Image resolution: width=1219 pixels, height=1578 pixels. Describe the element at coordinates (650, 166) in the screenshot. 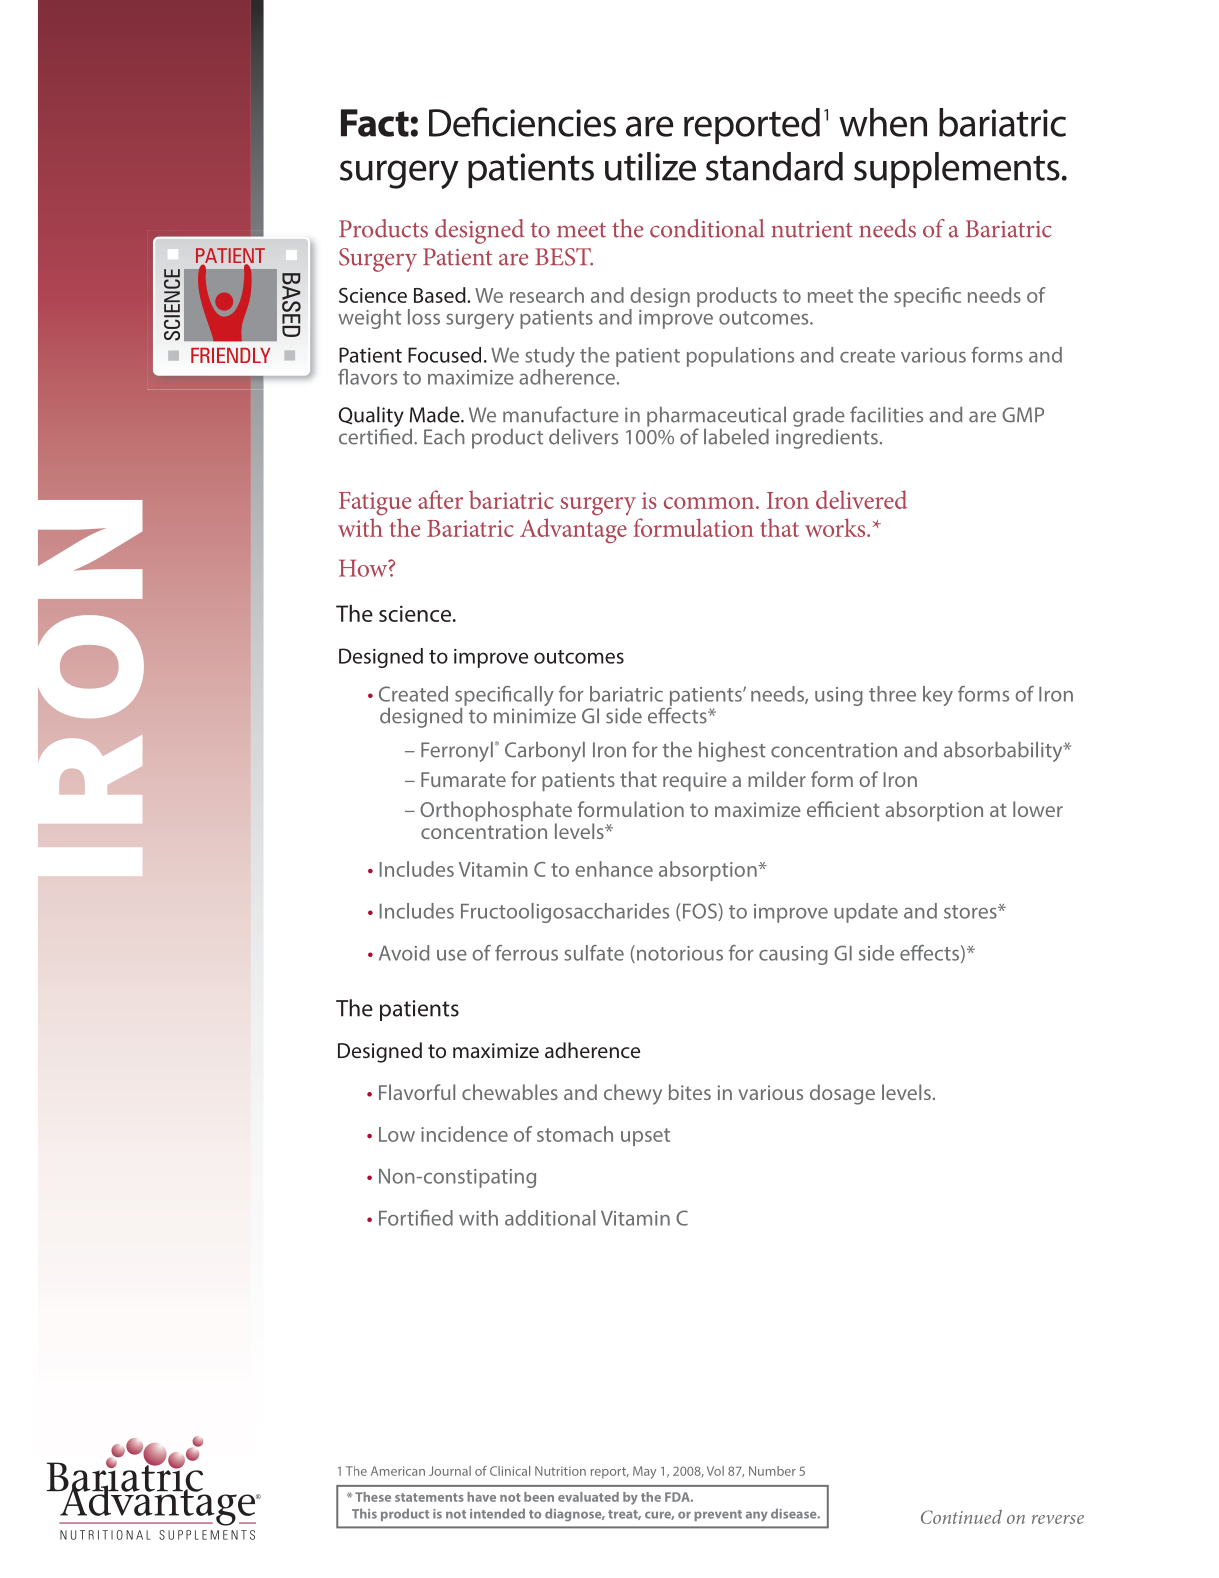

I see `utilize` at that location.
